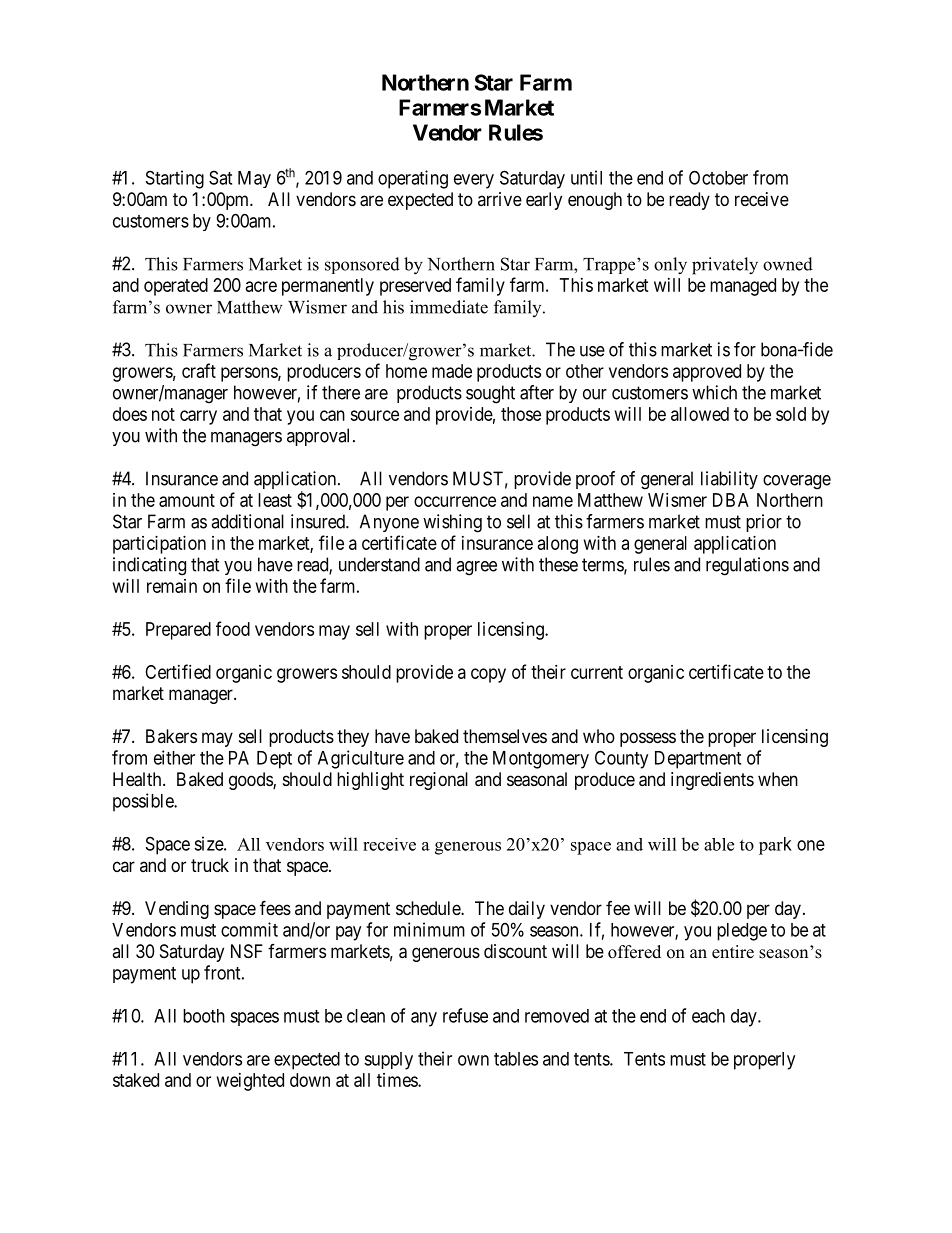 The width and height of the screenshot is (952, 1233). Describe the element at coordinates (718, 177) in the screenshot. I see `October` at that location.
